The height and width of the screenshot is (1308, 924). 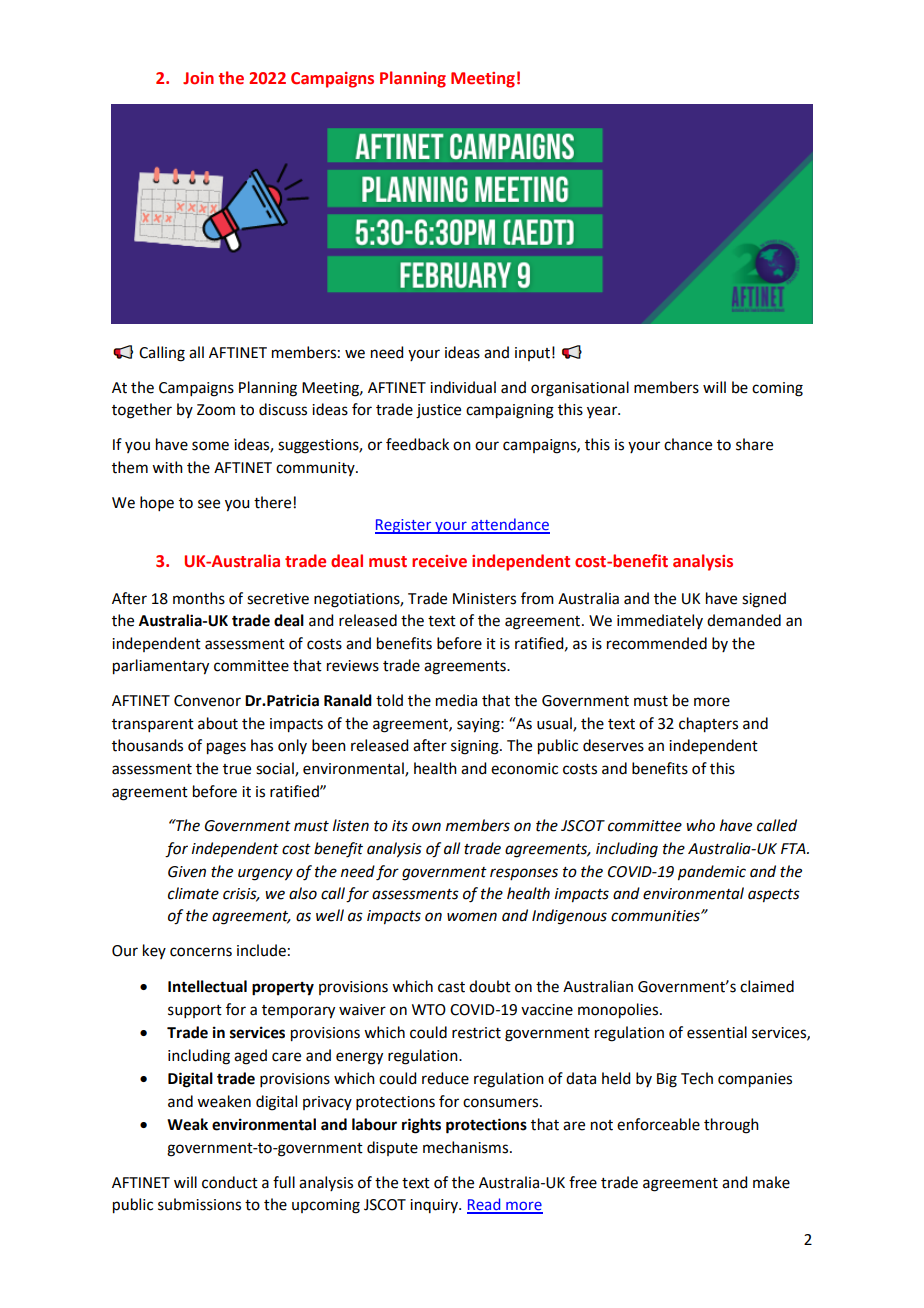 What do you see at coordinates (467, 1147) in the screenshot?
I see `mechanisms` at bounding box center [467, 1147].
